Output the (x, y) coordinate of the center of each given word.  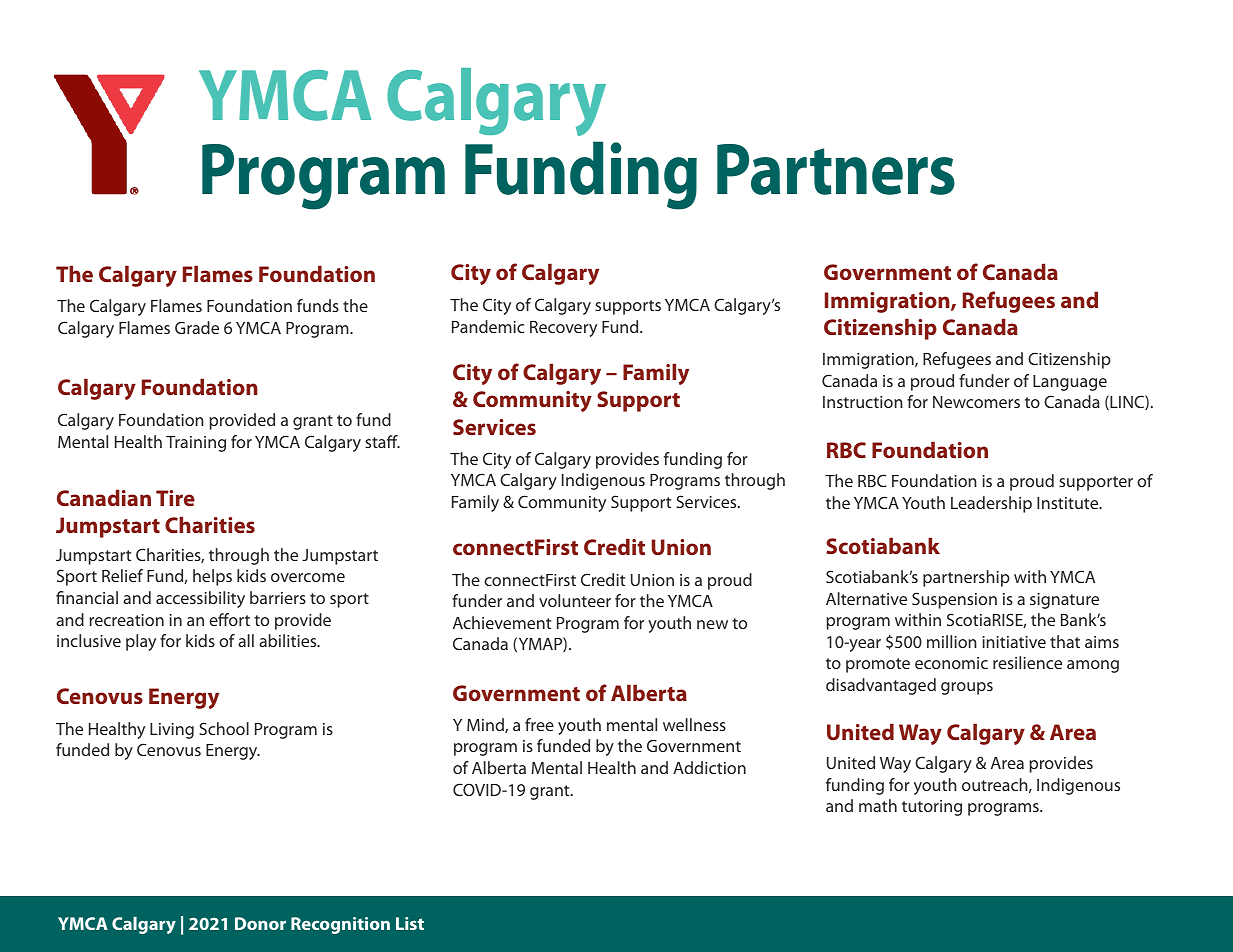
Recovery (563, 329)
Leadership (991, 504)
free (539, 724)
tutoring (932, 808)
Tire (175, 498)
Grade (197, 327)
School (224, 728)
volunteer (575, 600)
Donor (260, 923)
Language (1070, 383)
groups (967, 688)
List (410, 923)
